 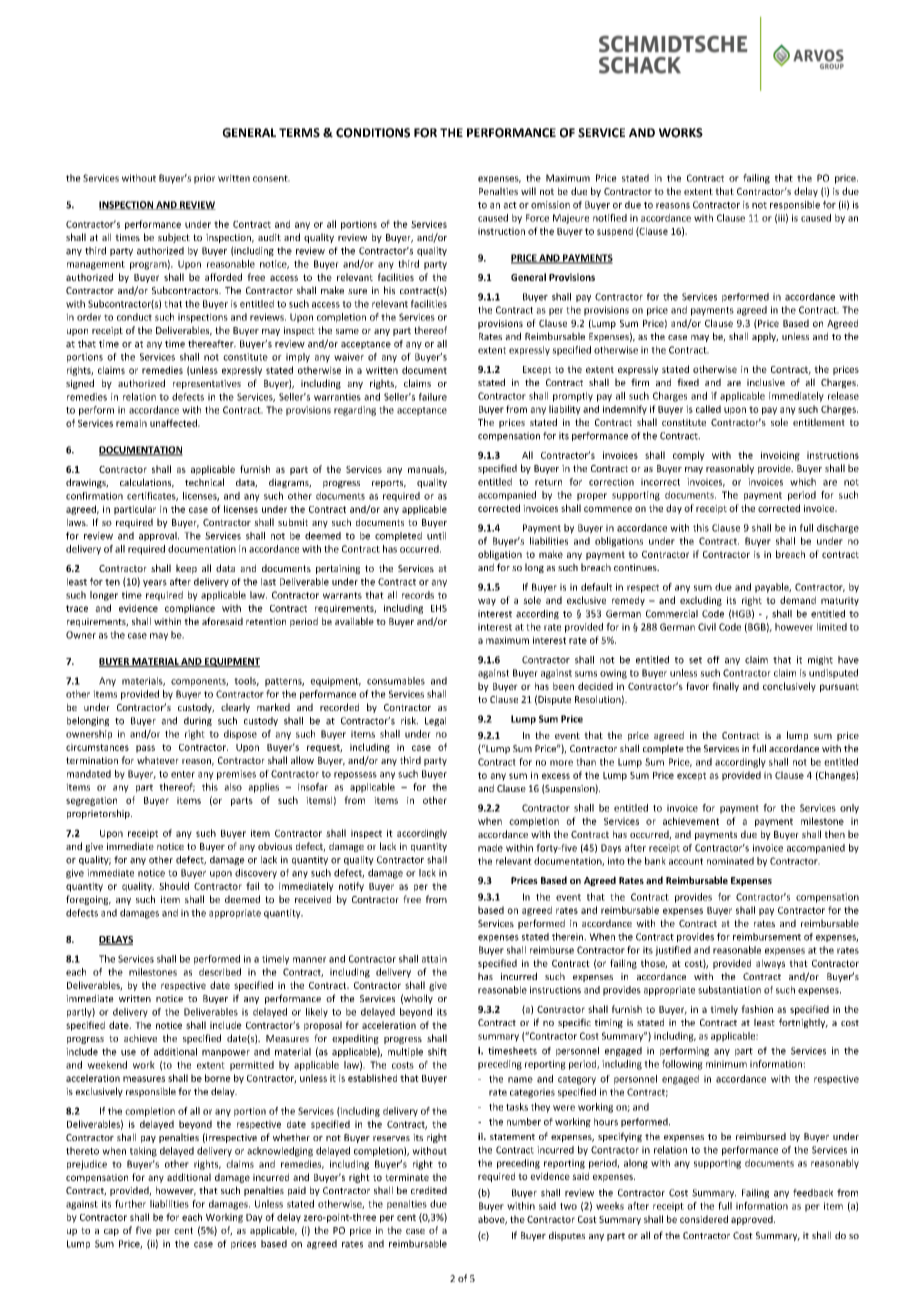 I want to click on approved, so click(x=753, y=1220).
